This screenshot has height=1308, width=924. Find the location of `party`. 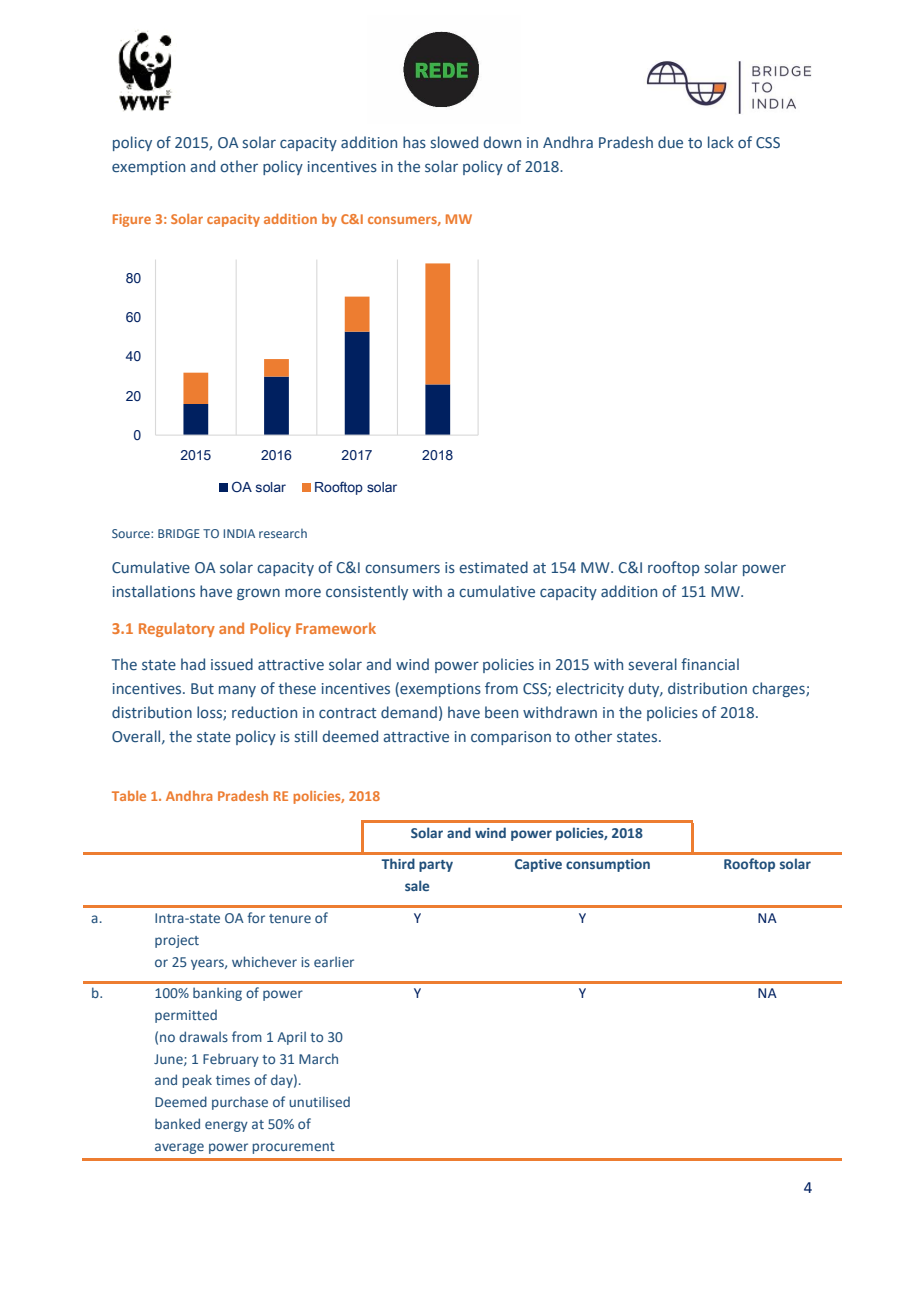

party is located at coordinates (436, 866).
